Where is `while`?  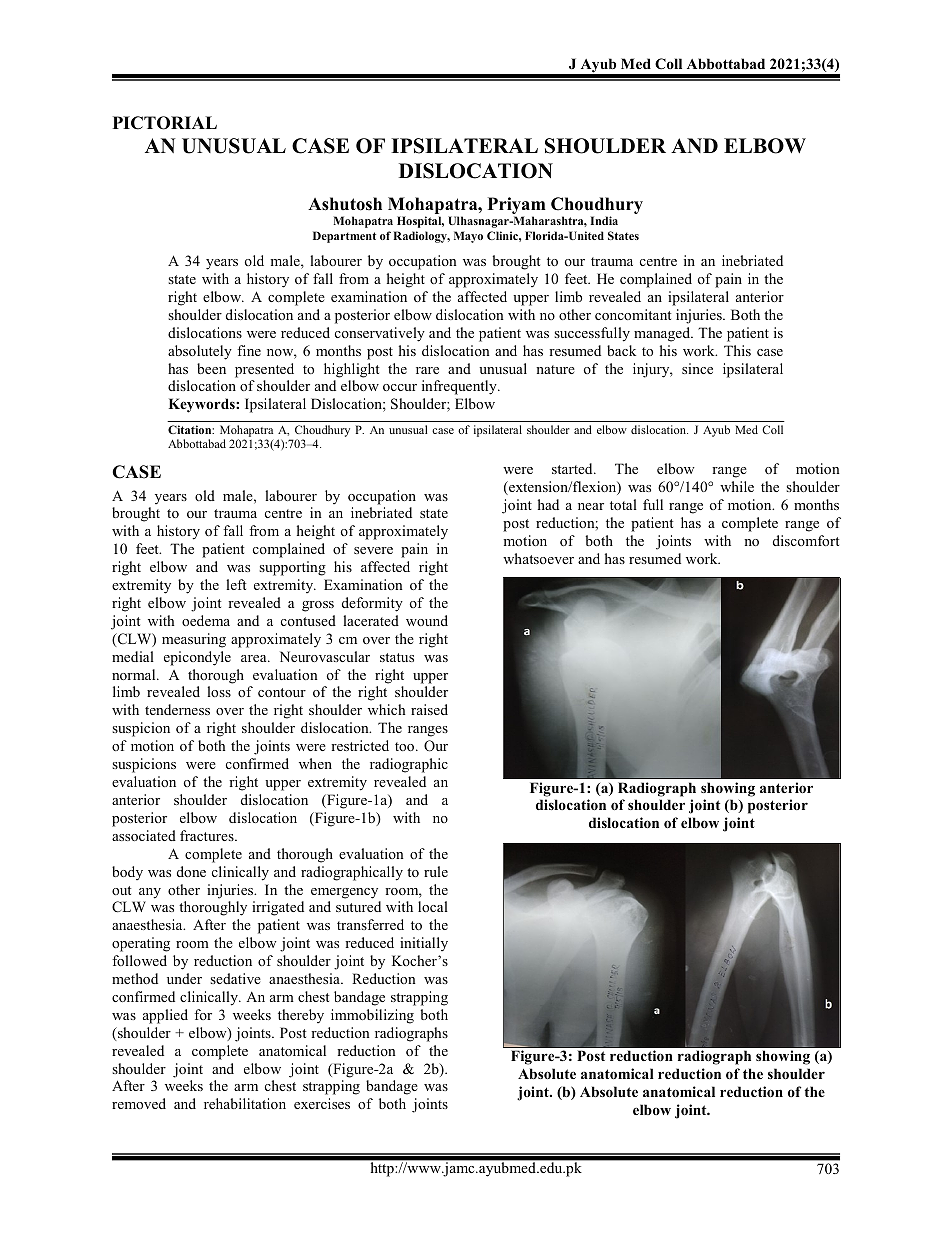 while is located at coordinates (737, 486).
